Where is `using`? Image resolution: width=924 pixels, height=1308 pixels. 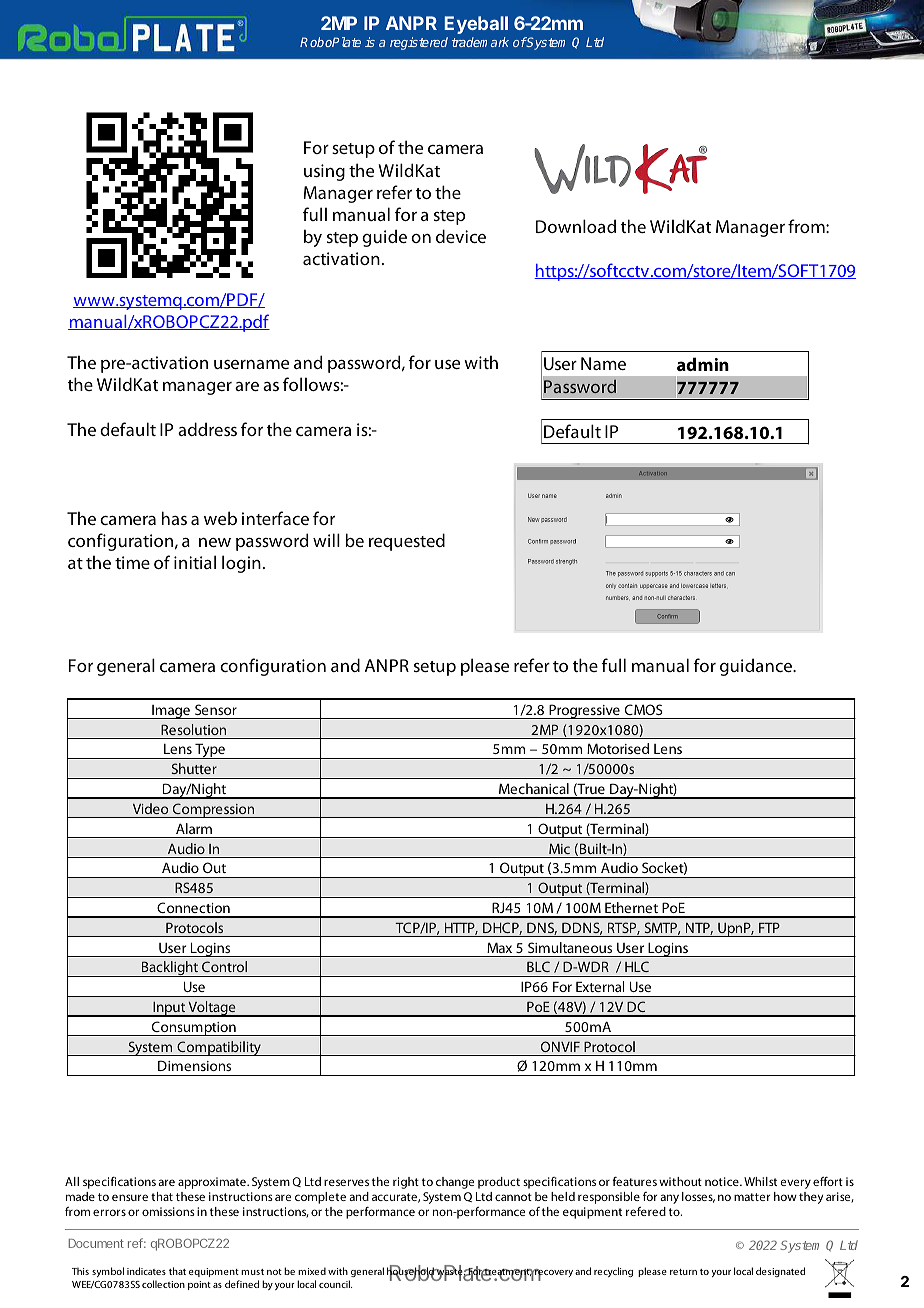
using is located at coordinates (324, 172).
